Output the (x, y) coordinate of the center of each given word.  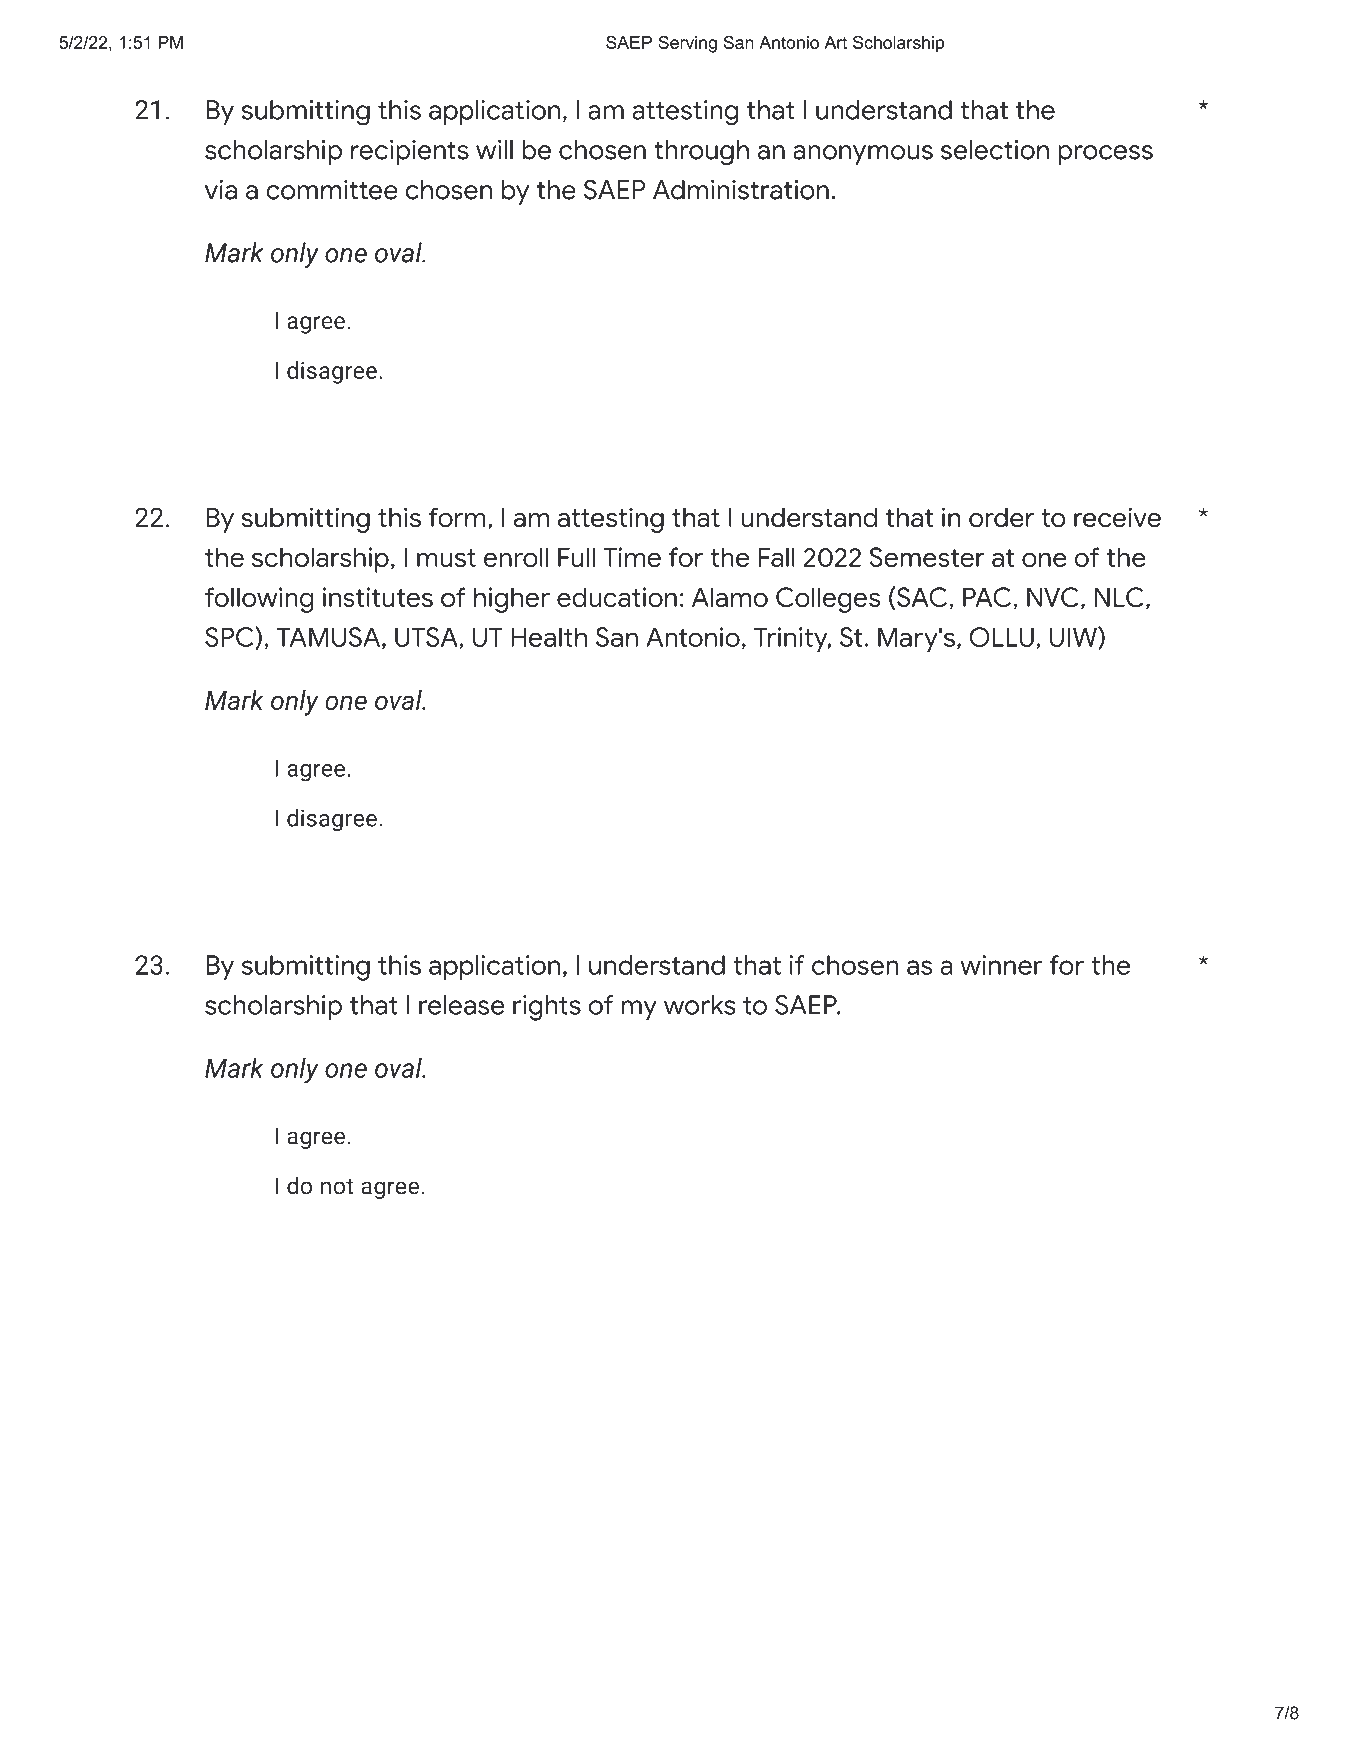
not (337, 1187)
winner (1001, 965)
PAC (987, 597)
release (462, 1005)
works (700, 1005)
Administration (741, 190)
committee (332, 190)
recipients (410, 152)
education (617, 597)
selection (995, 150)
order (1001, 517)
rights (547, 1008)
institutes (378, 597)
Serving (687, 44)
